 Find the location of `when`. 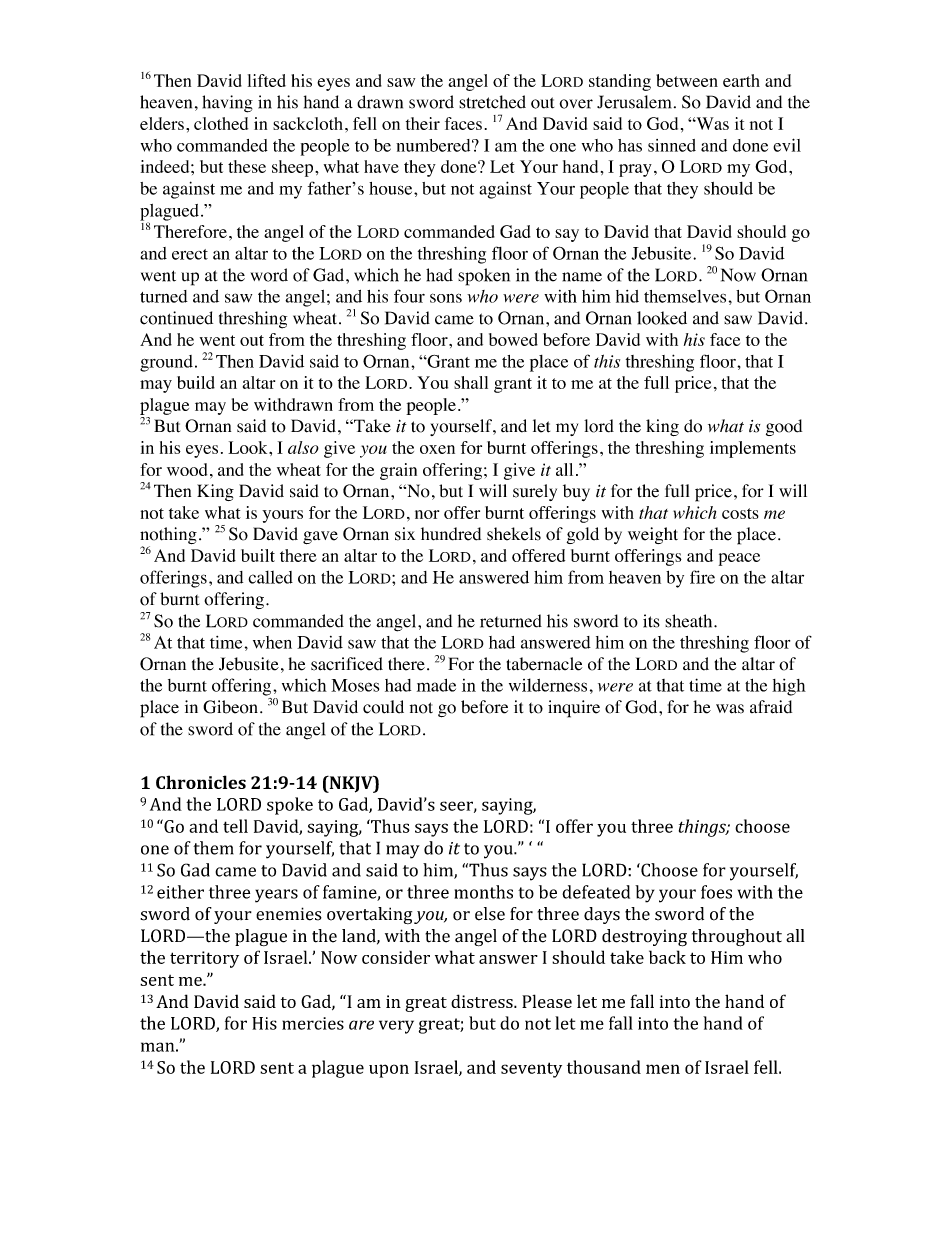

when is located at coordinates (272, 642).
